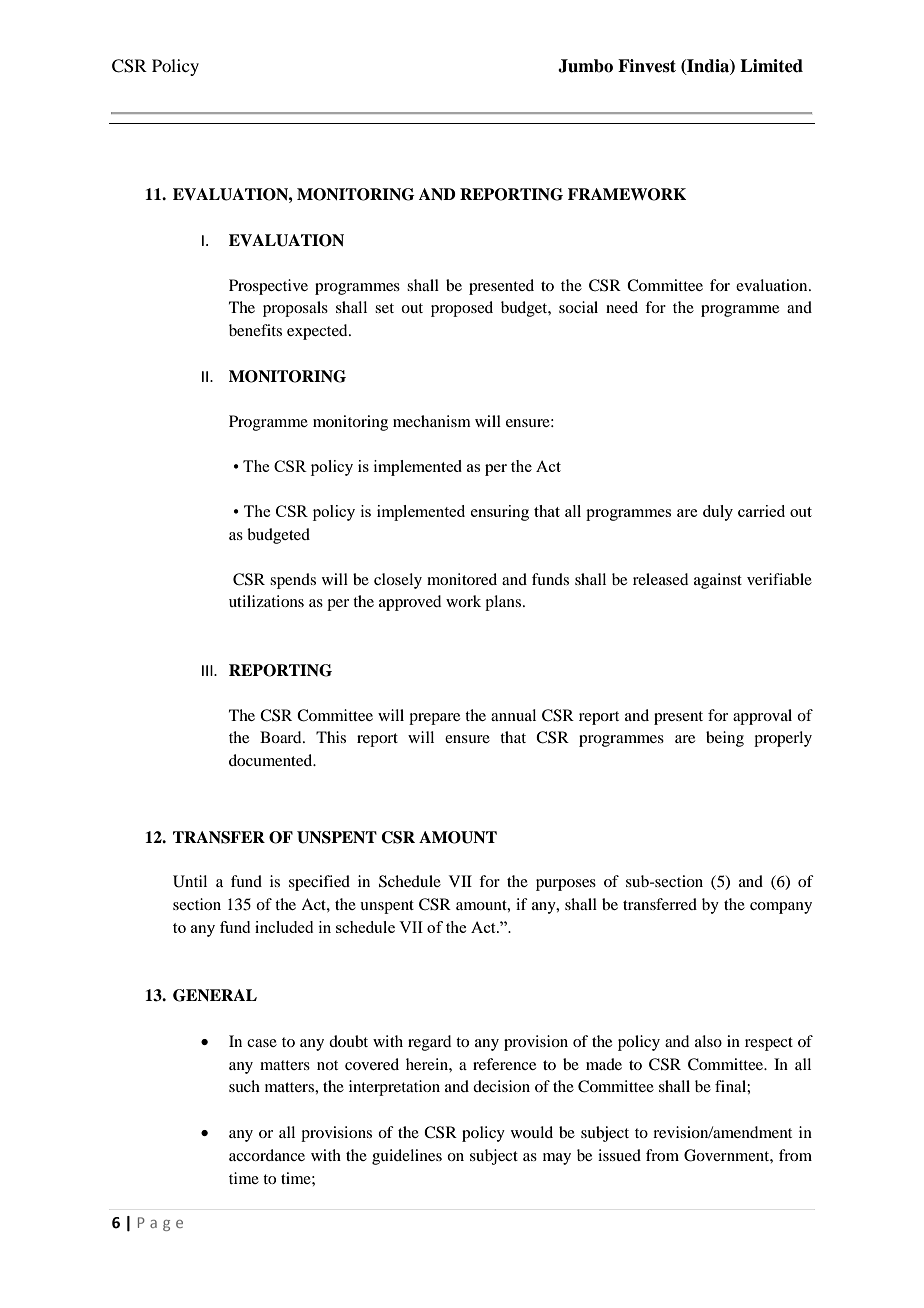 The width and height of the image is (924, 1308). I want to click on Limited, so click(771, 66).
